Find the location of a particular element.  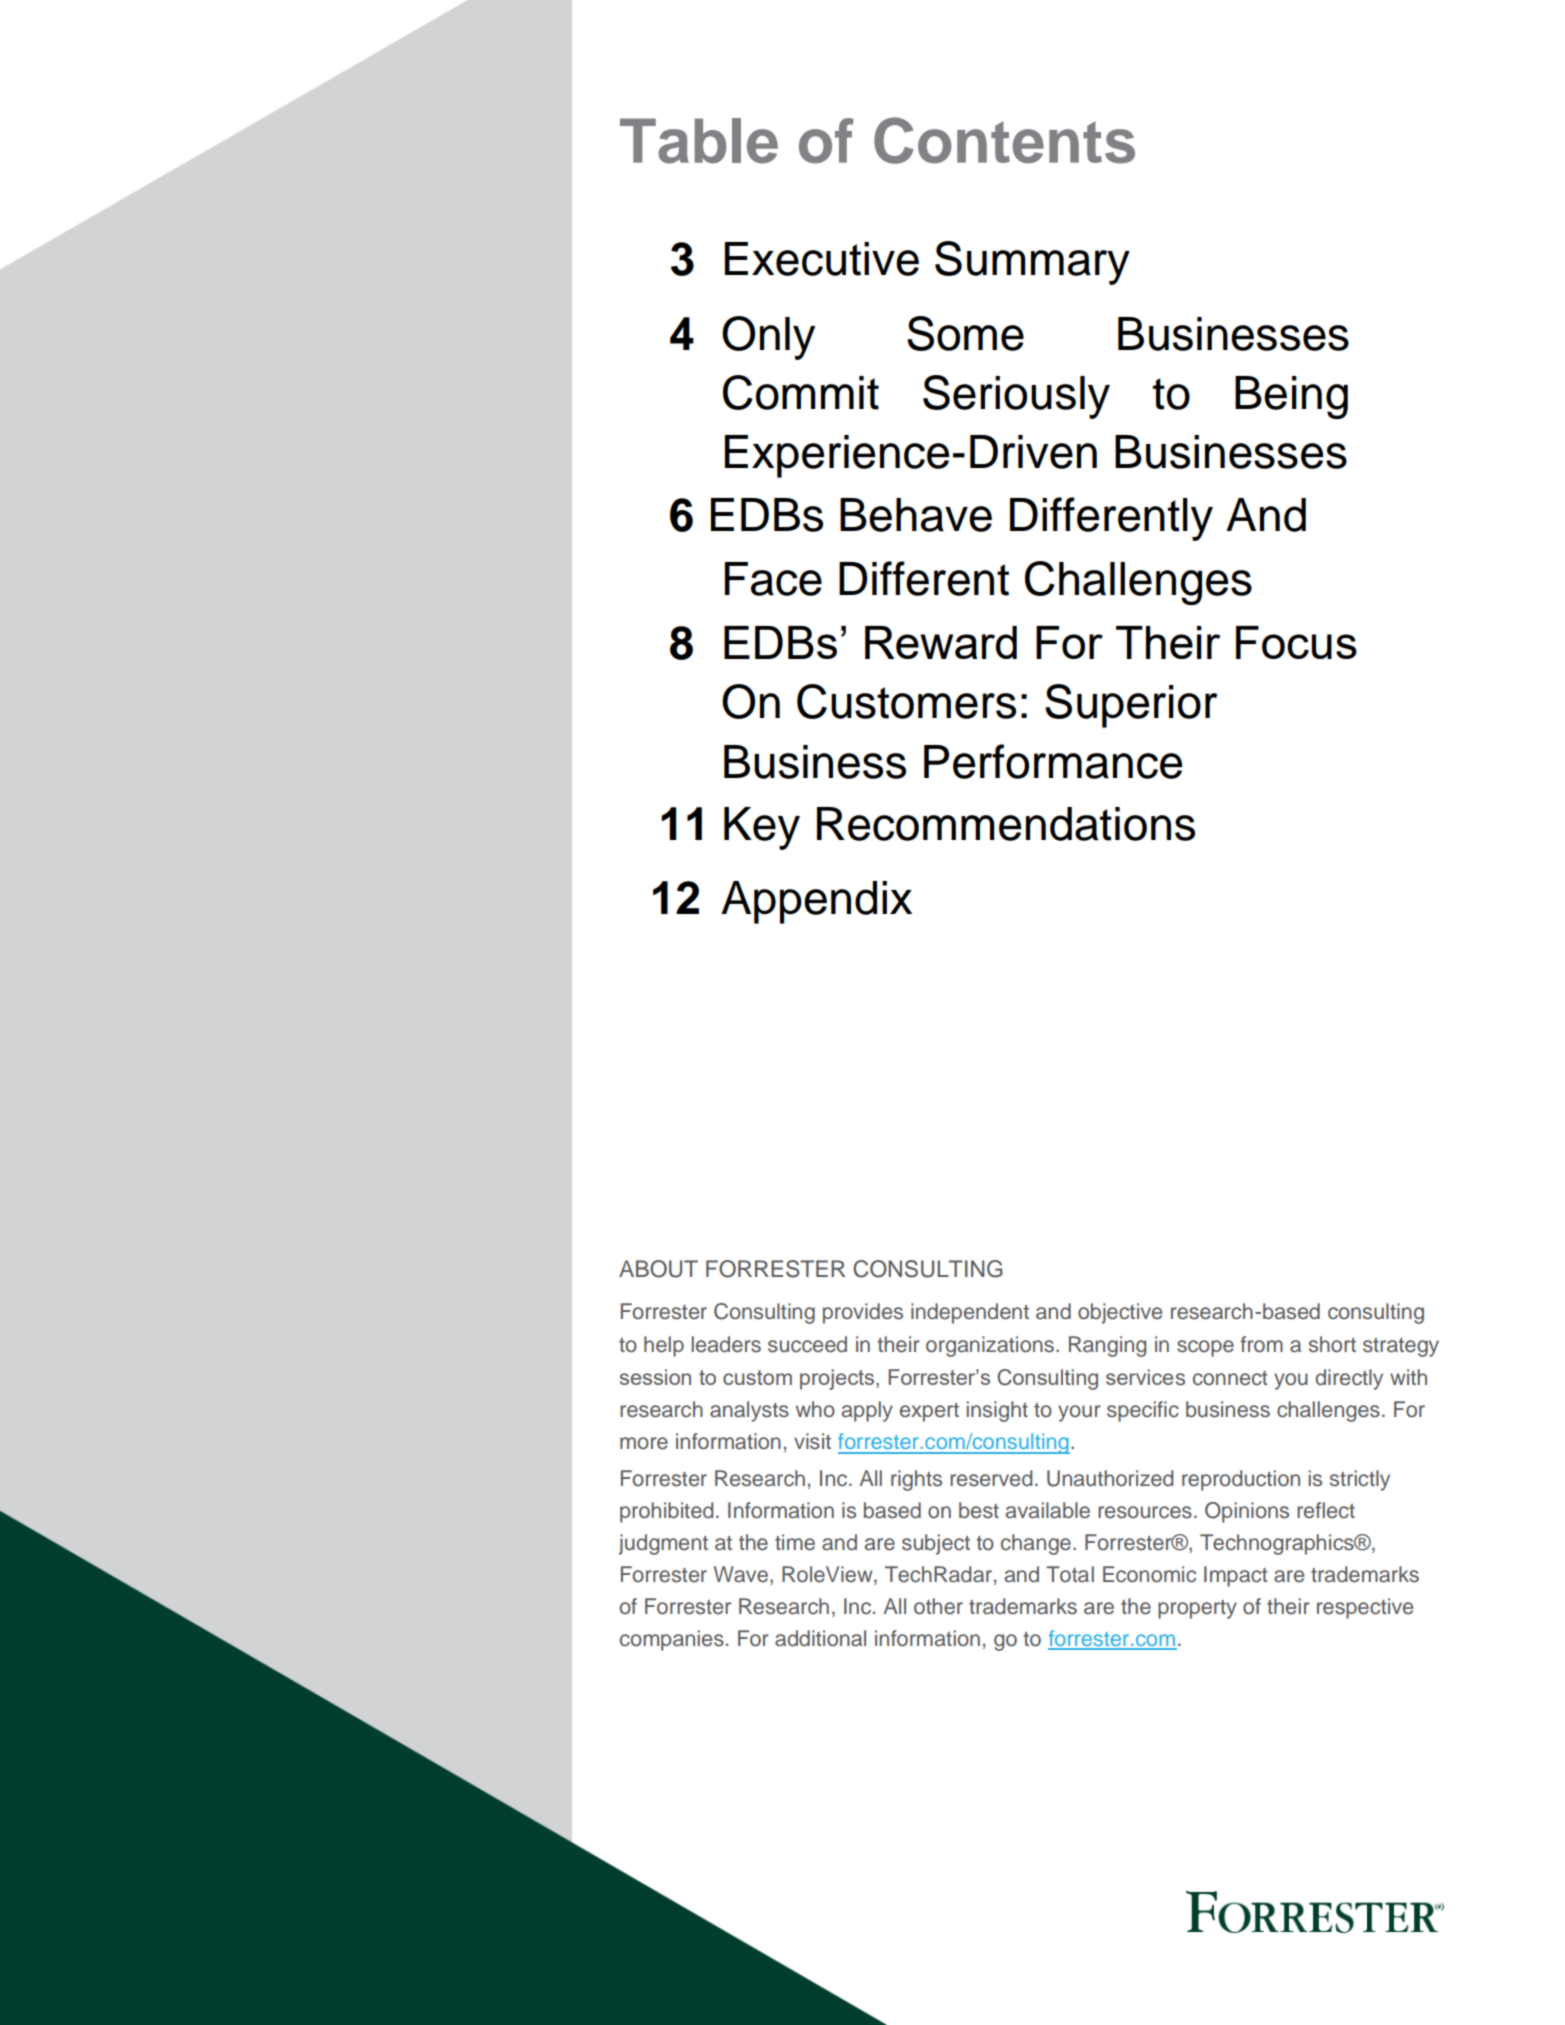

Reward is located at coordinates (941, 642).
